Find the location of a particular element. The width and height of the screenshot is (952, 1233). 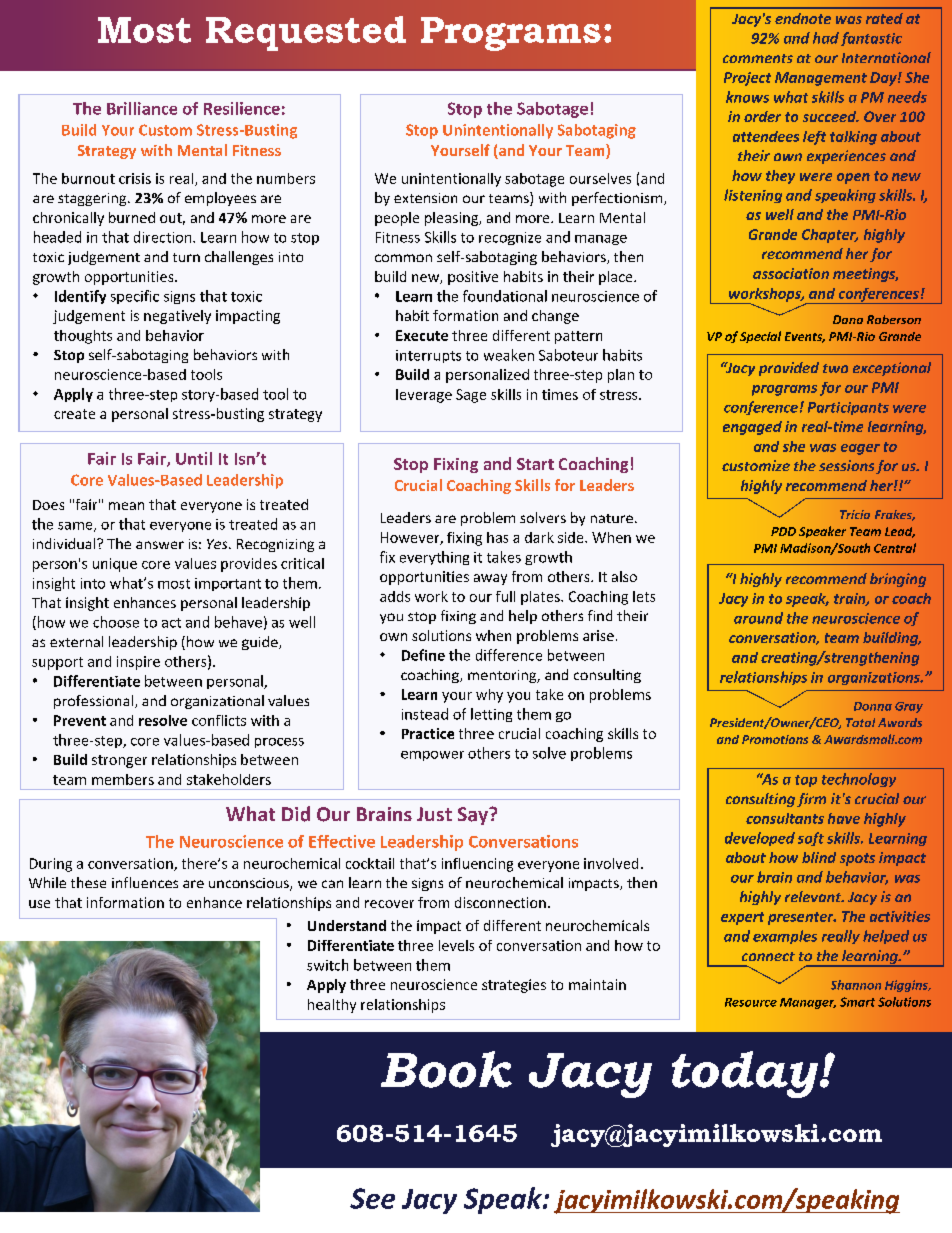

around is located at coordinates (758, 618).
